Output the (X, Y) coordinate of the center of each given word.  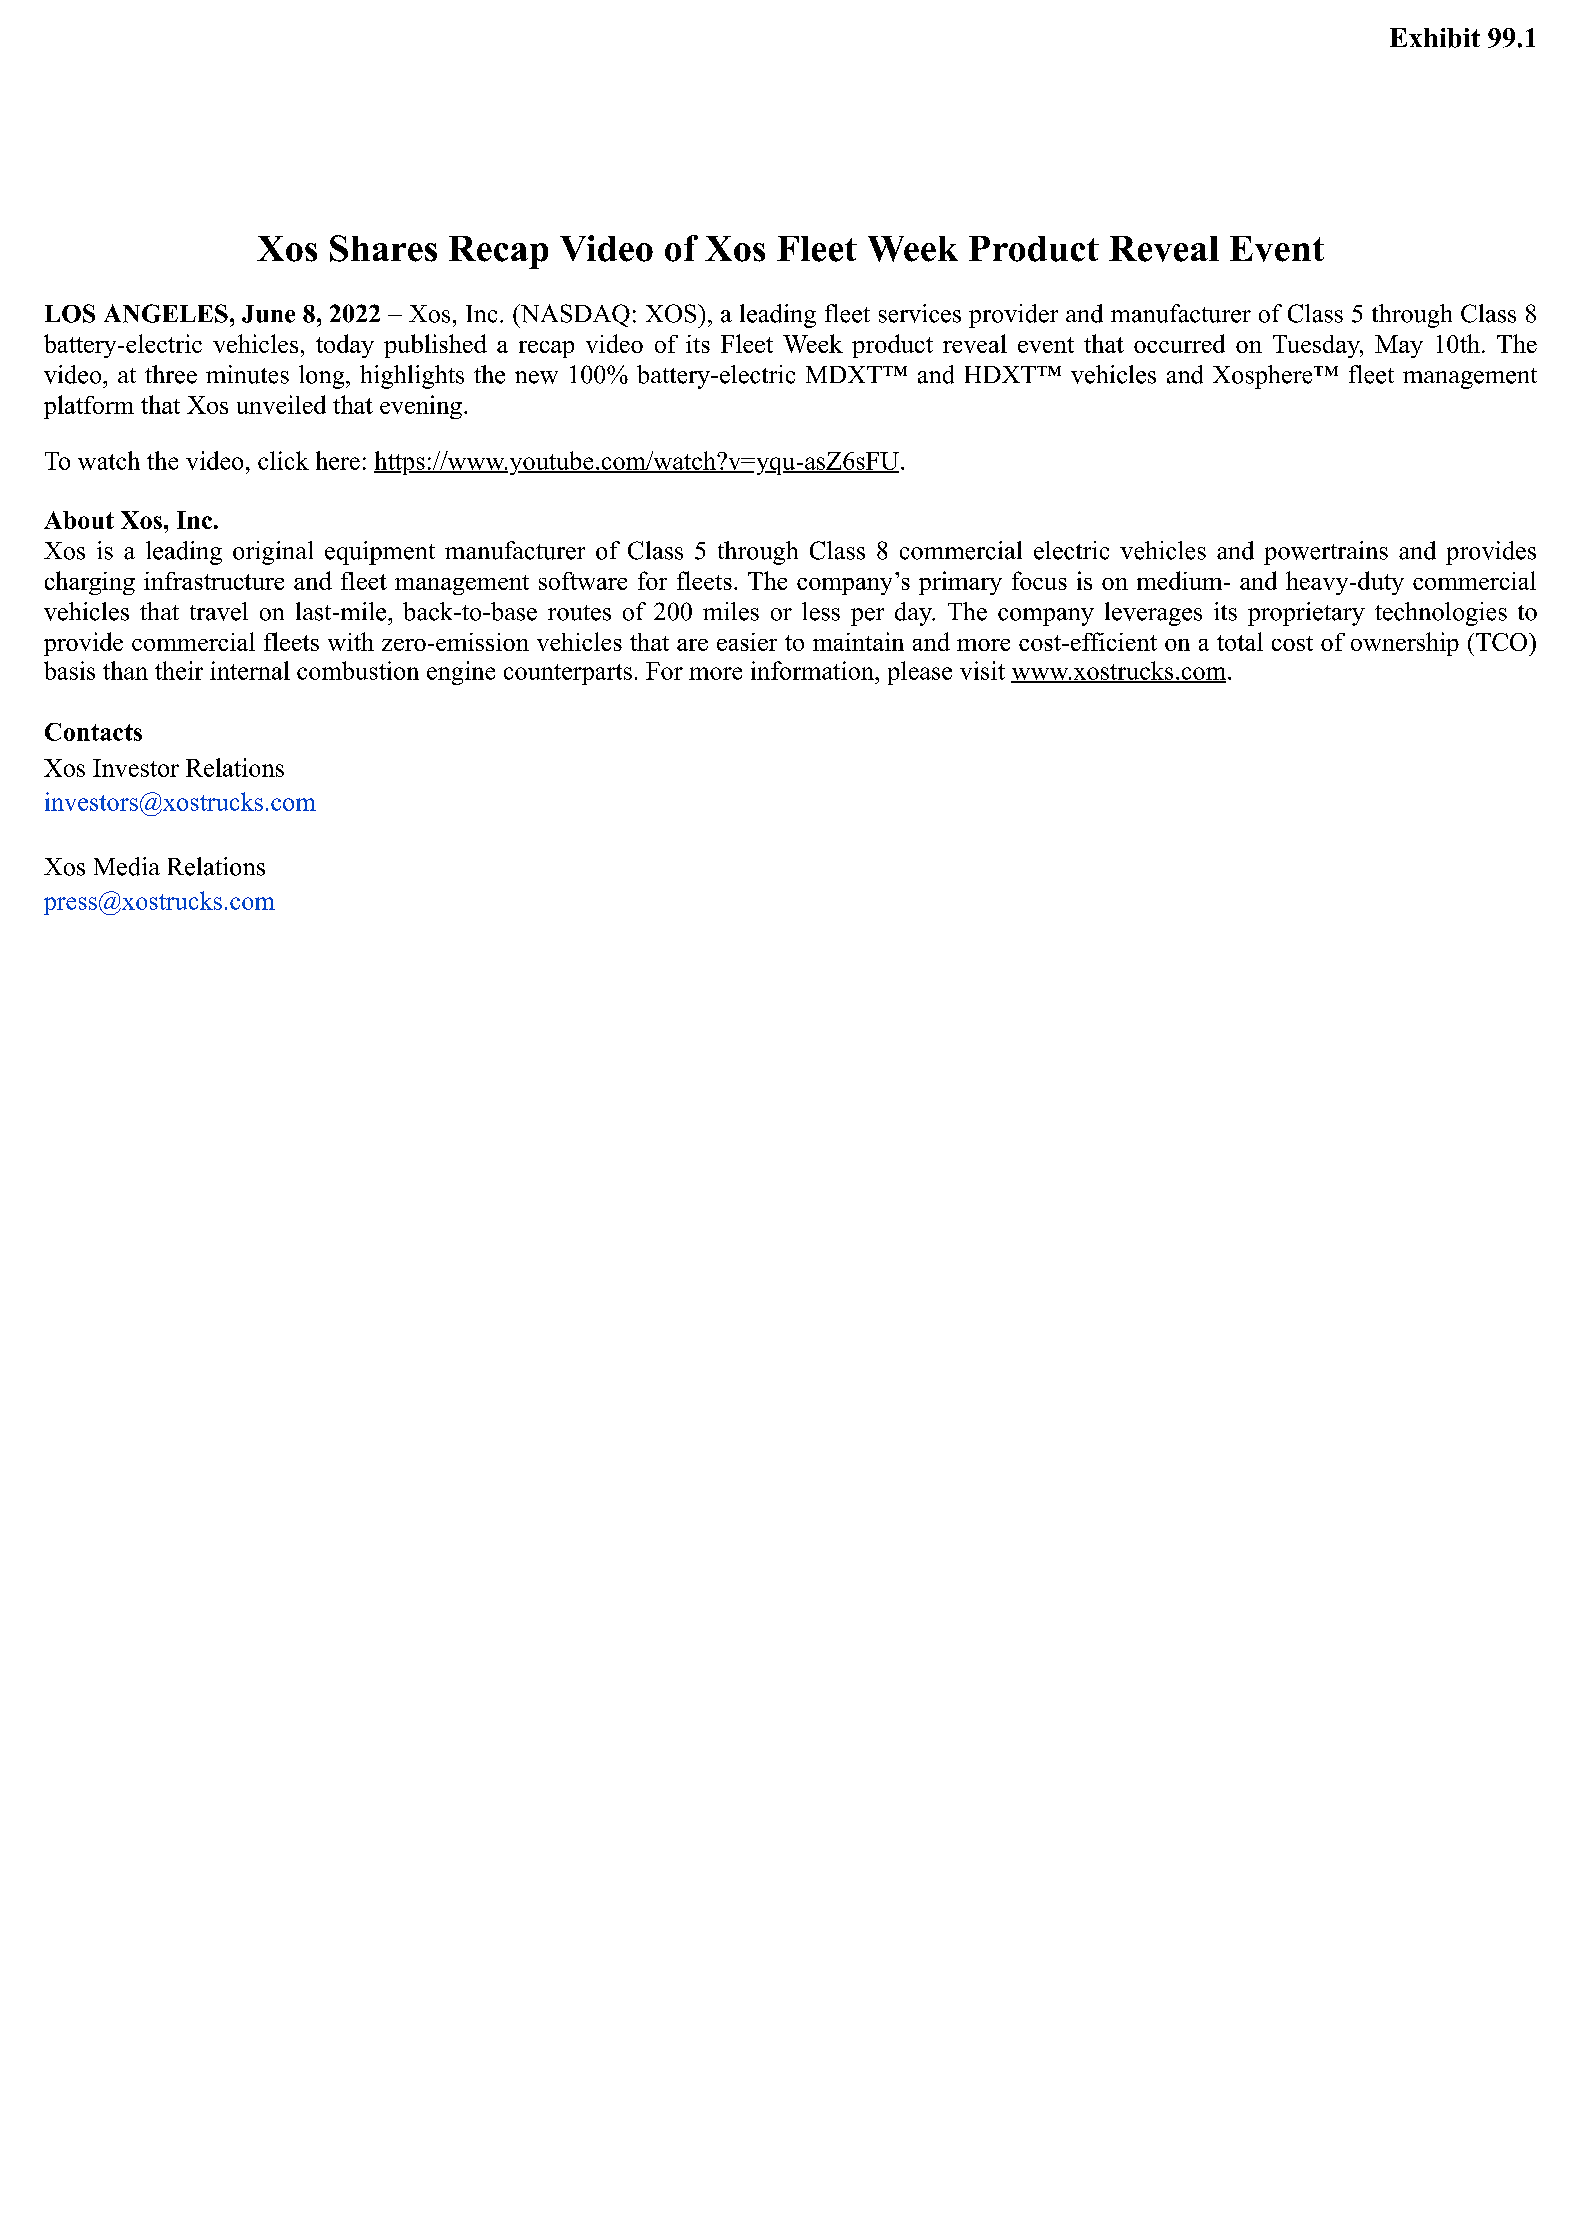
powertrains (1326, 553)
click (283, 460)
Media (127, 866)
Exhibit (1435, 38)
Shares (383, 248)
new (536, 377)
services (920, 313)
